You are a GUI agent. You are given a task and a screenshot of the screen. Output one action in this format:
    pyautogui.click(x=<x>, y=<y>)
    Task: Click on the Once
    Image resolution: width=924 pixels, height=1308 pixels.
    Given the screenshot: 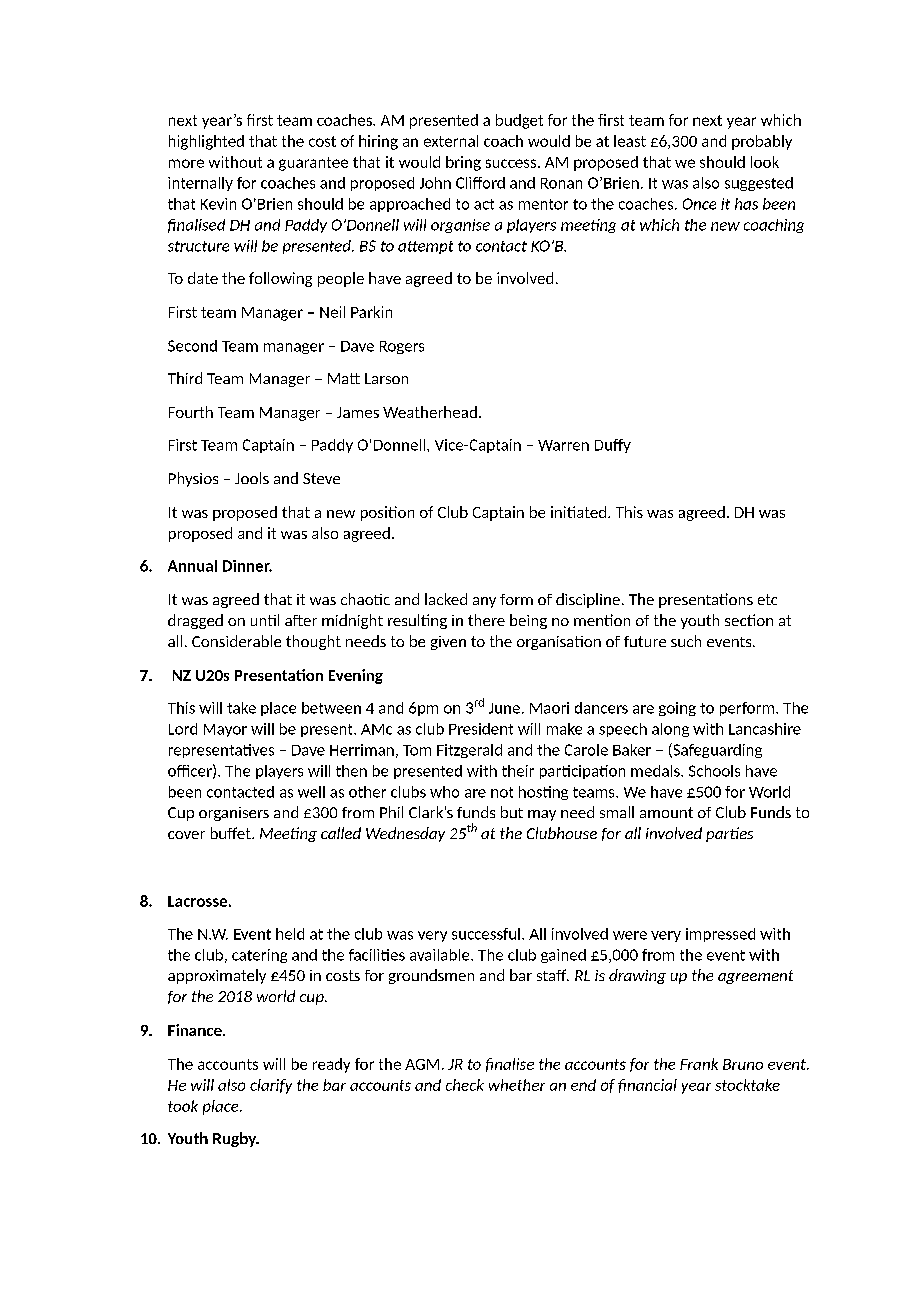 What is the action you would take?
    pyautogui.click(x=699, y=204)
